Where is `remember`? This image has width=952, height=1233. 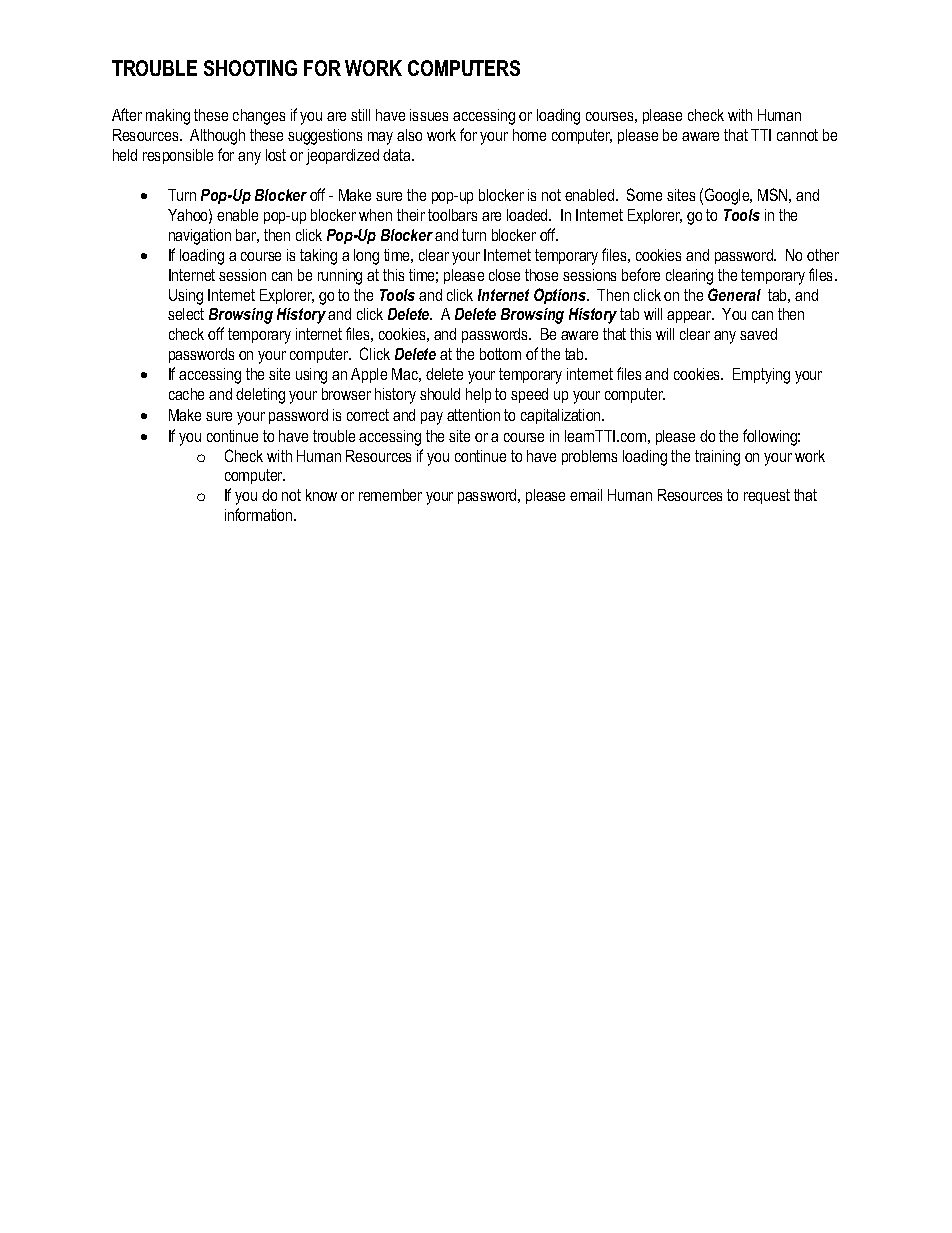
remember is located at coordinates (390, 495).
